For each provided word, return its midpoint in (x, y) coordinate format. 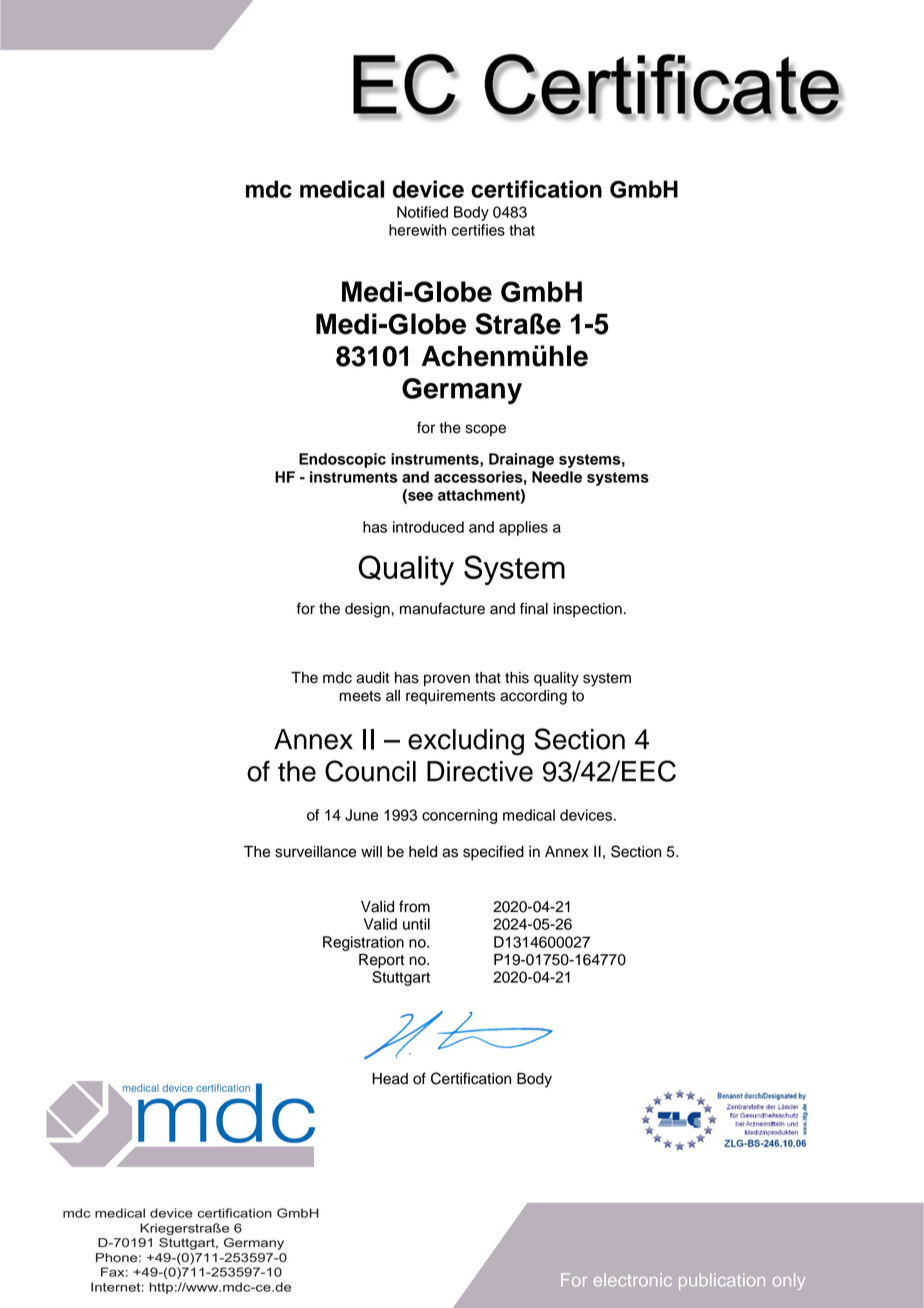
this (517, 678)
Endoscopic (342, 460)
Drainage (521, 460)
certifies (478, 230)
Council (370, 771)
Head (390, 1079)
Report (381, 961)
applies (523, 528)
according (533, 697)
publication (722, 1281)
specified (493, 853)
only (789, 1281)
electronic (633, 1280)
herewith (417, 230)
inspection (587, 610)
